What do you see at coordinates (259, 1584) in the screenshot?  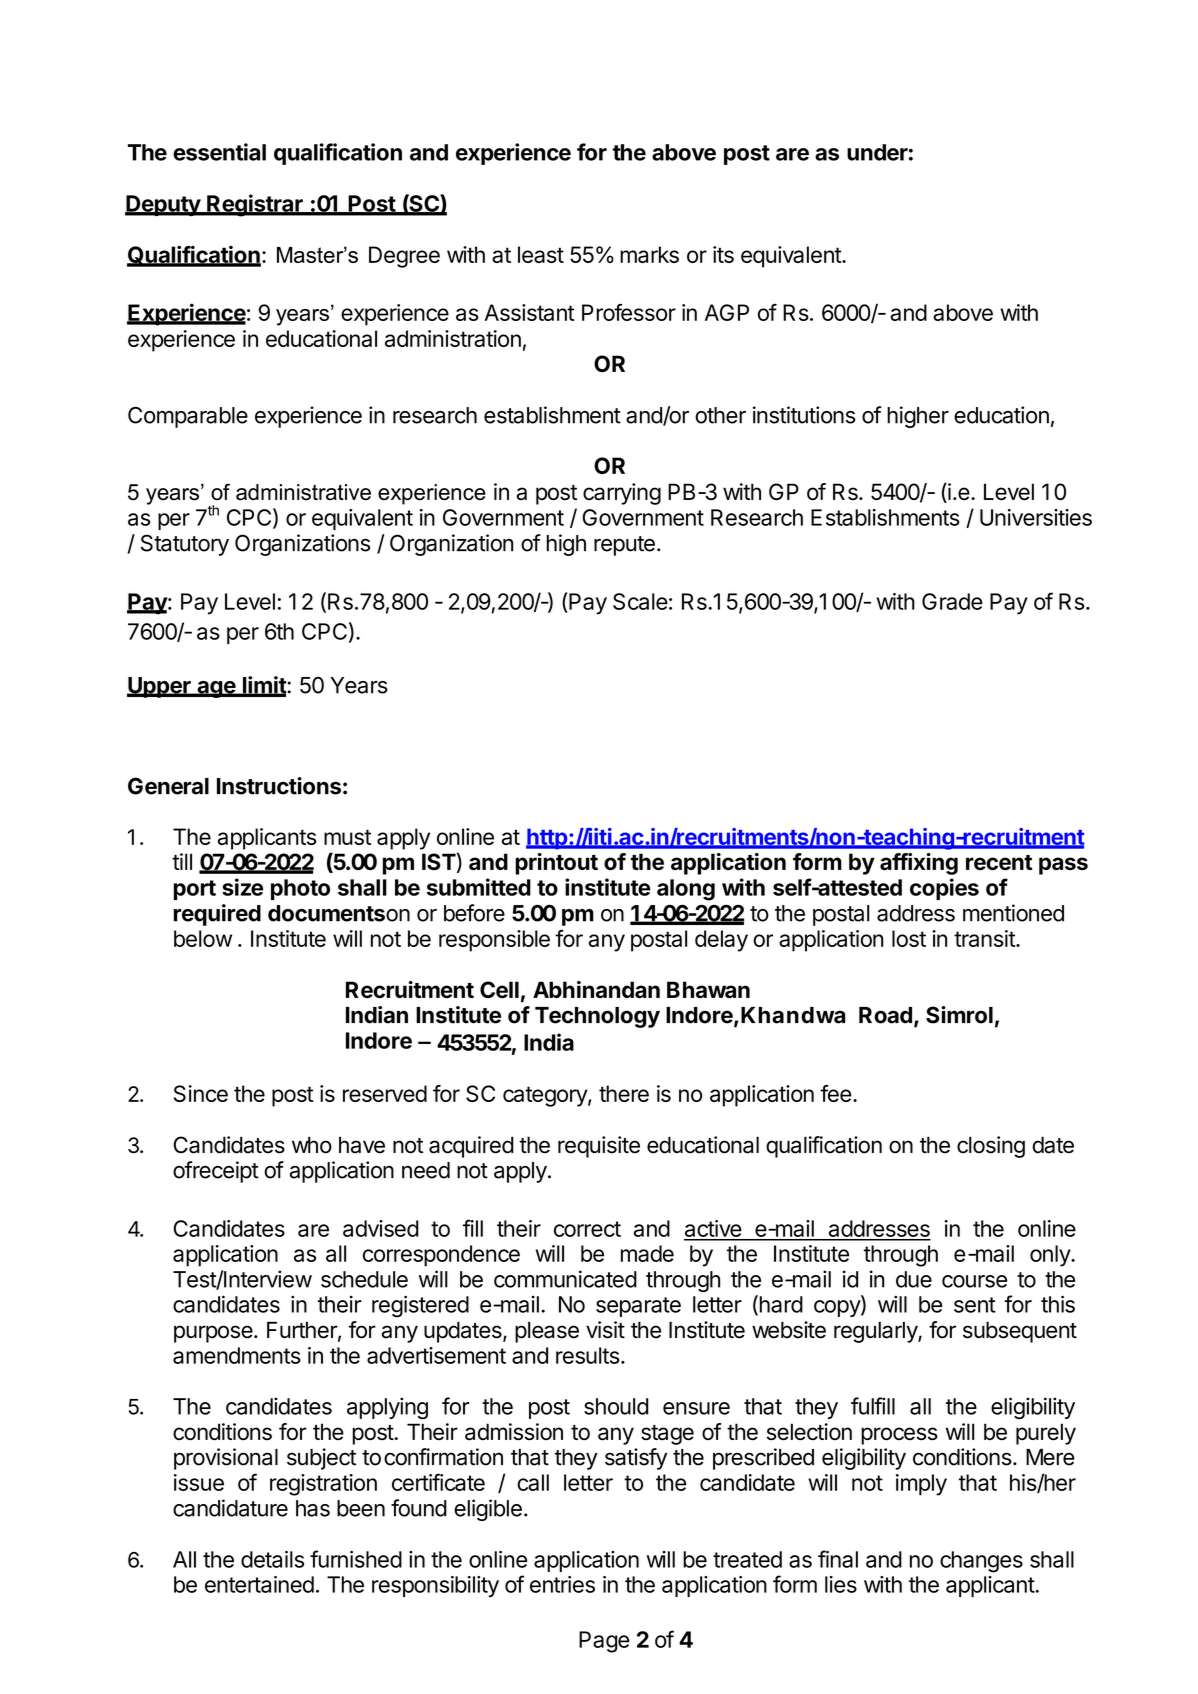 I see `entertained` at bounding box center [259, 1584].
